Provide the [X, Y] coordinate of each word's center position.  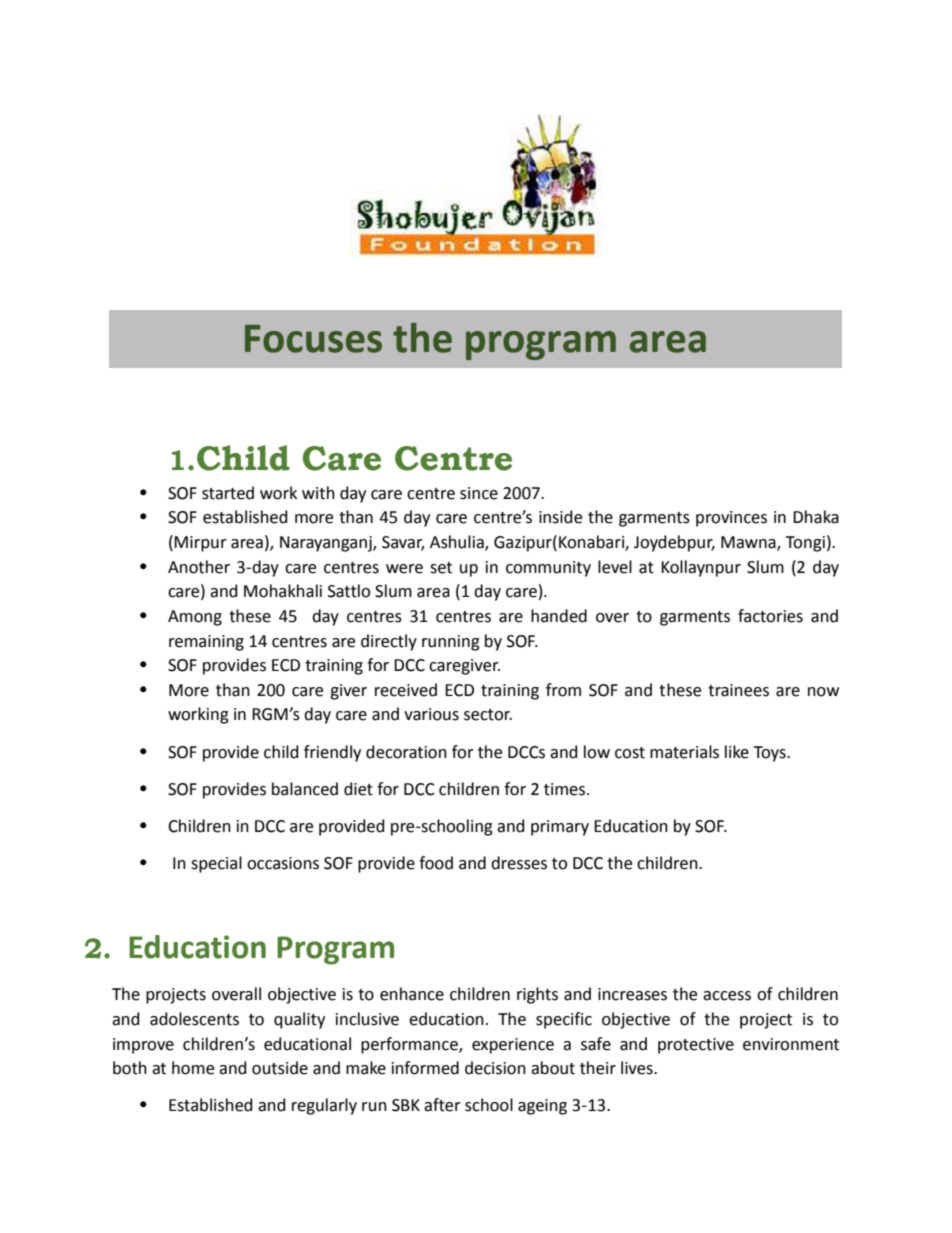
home [193, 1068]
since [479, 493]
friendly [332, 753]
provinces [731, 519]
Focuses [313, 339]
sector [488, 715]
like [737, 752]
